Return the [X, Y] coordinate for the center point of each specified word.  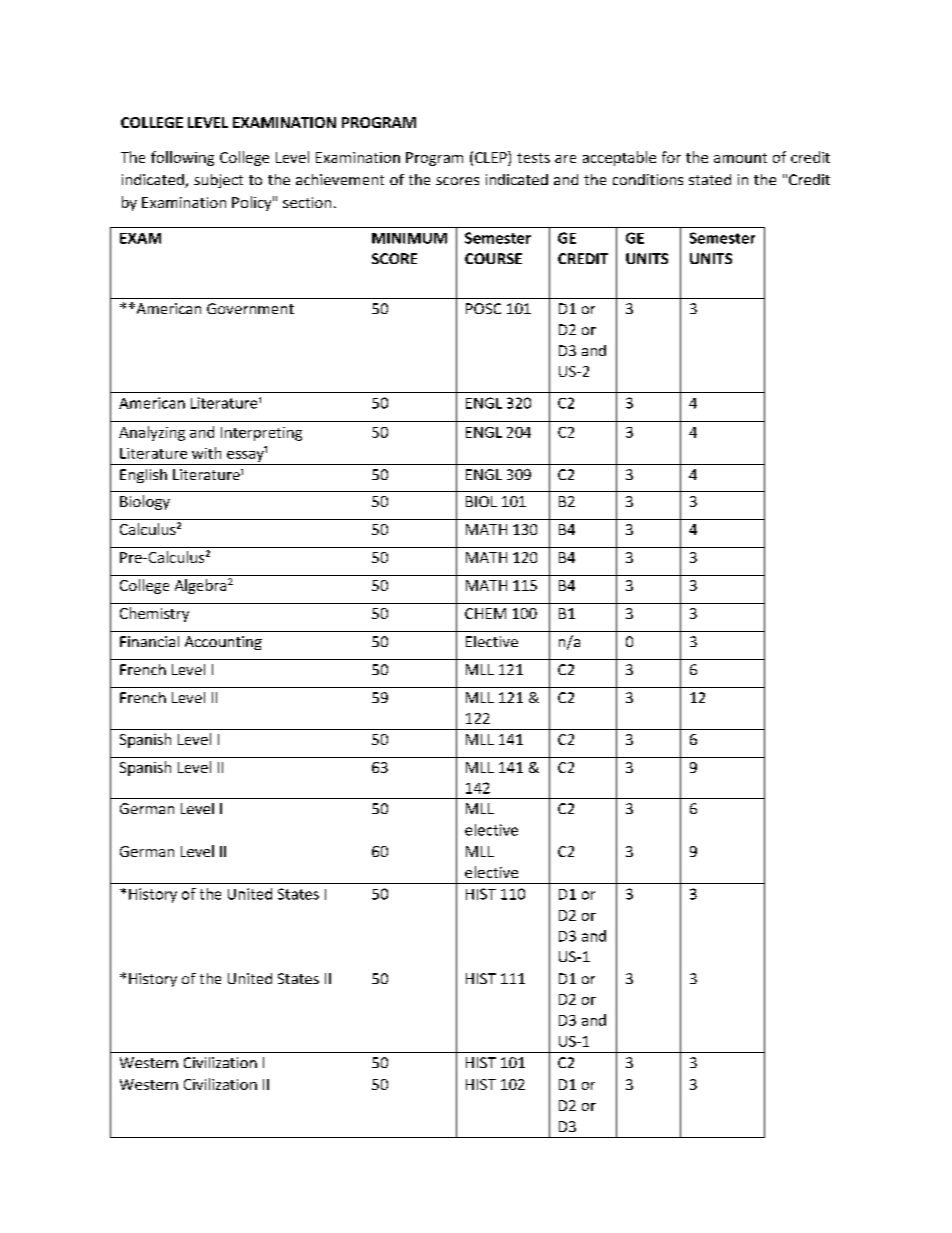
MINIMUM [409, 238]
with [206, 453]
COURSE [493, 258]
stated [710, 179]
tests [533, 158]
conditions [648, 179]
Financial [149, 641]
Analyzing [152, 433]
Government [250, 308]
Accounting [223, 643]
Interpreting [261, 434]
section [307, 202]
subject [218, 181]
